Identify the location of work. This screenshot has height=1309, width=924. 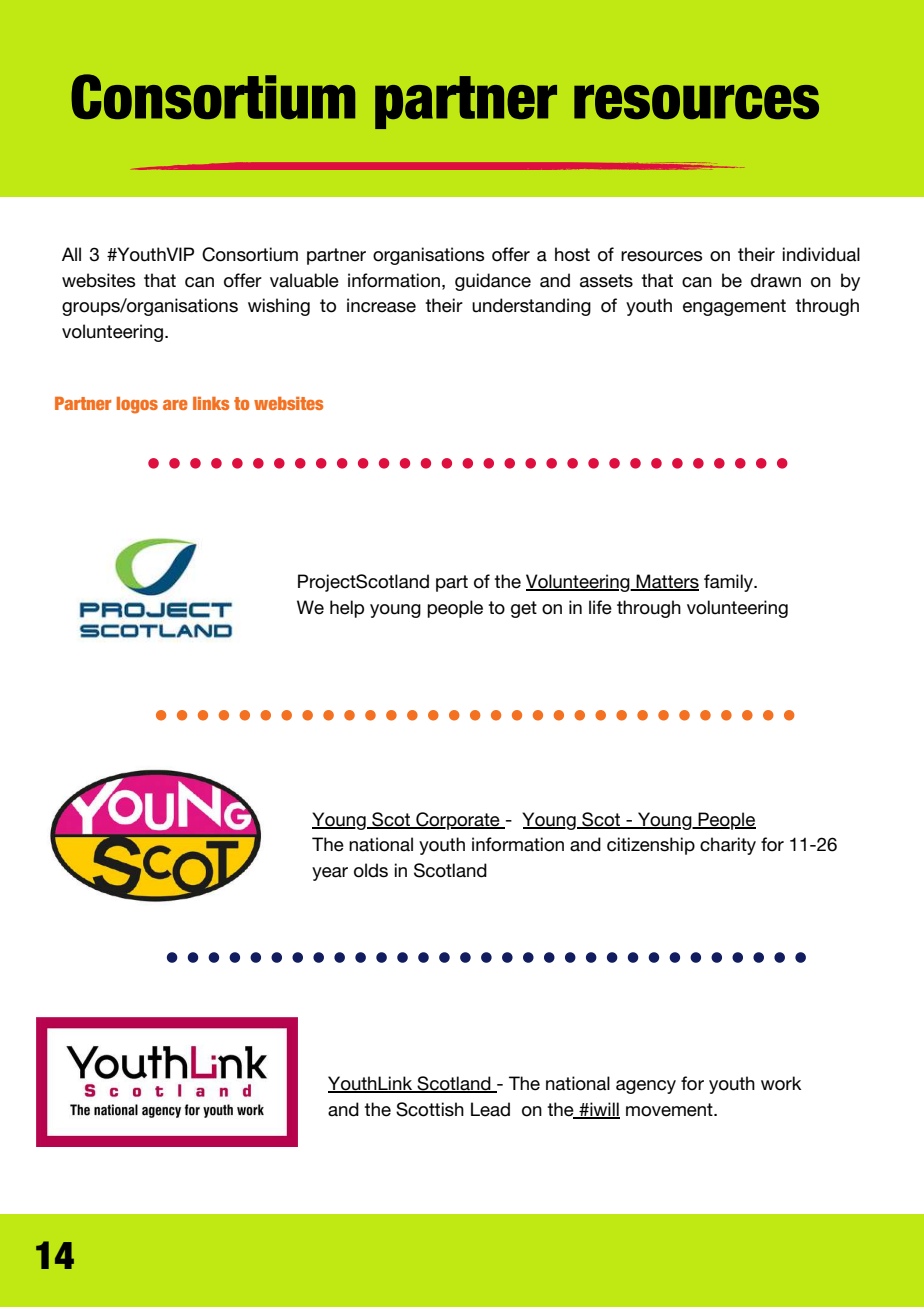
(781, 1083).
